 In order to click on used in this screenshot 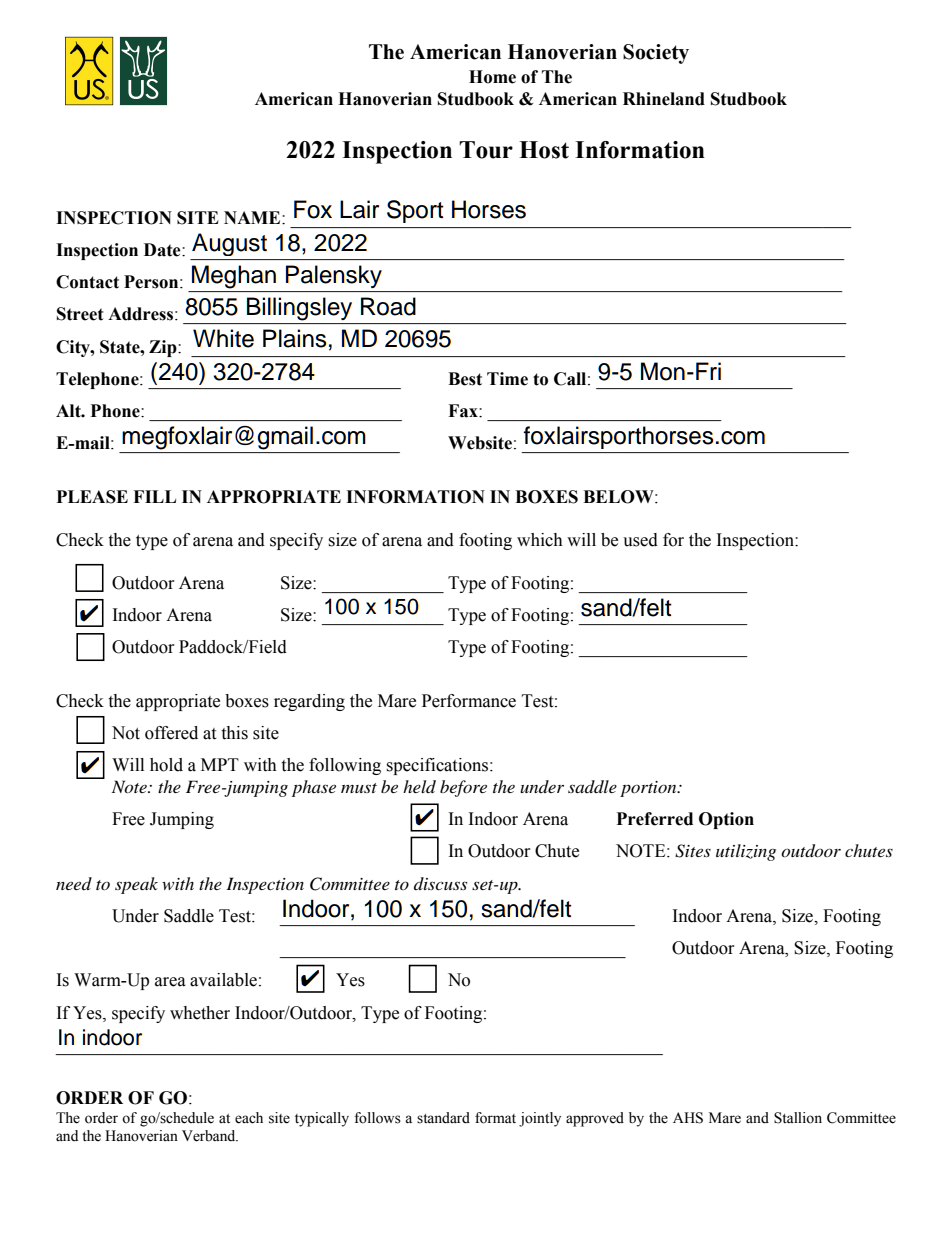, I will do `click(640, 540)`.
